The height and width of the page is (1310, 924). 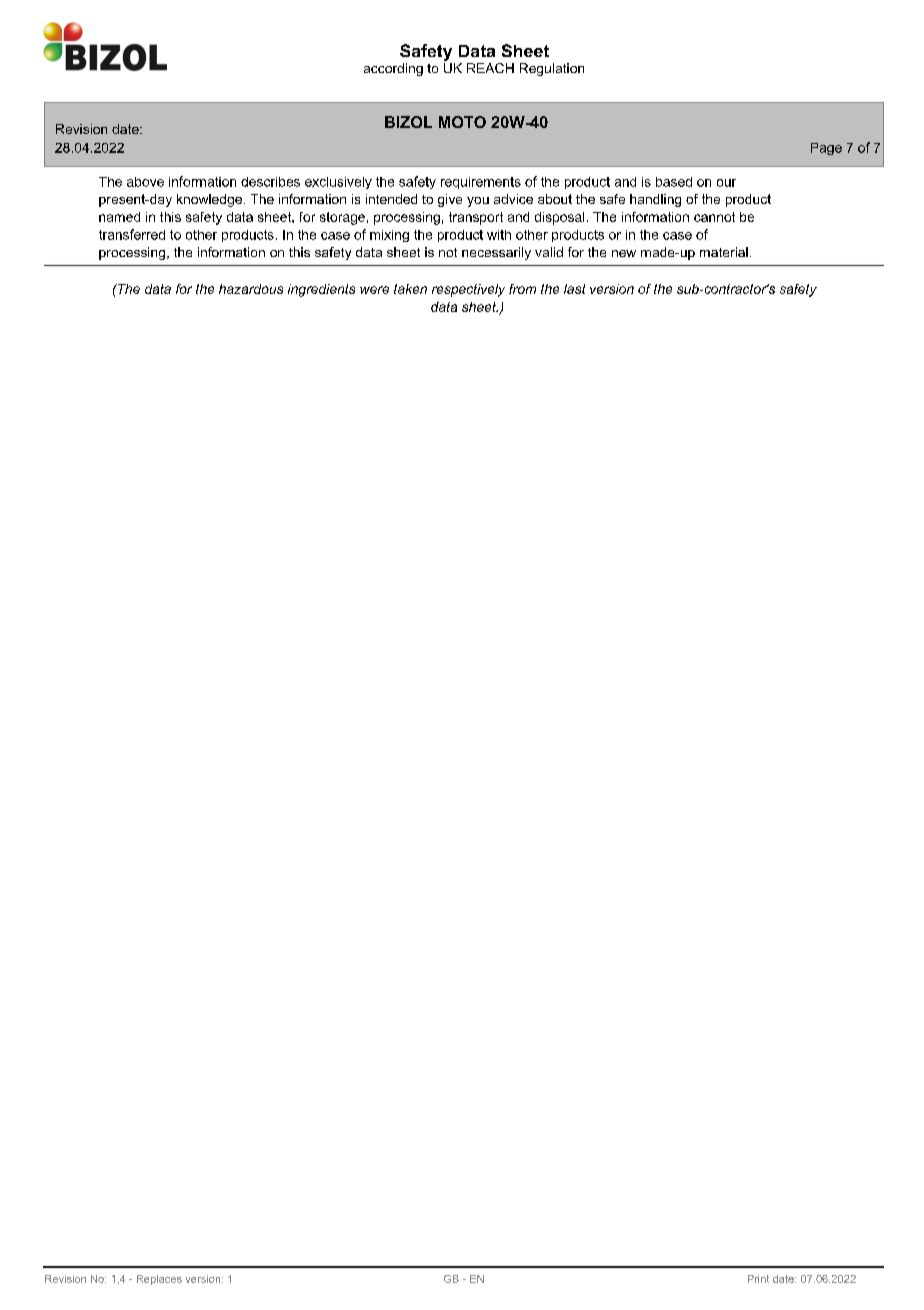 I want to click on Print, so click(x=758, y=1279).
